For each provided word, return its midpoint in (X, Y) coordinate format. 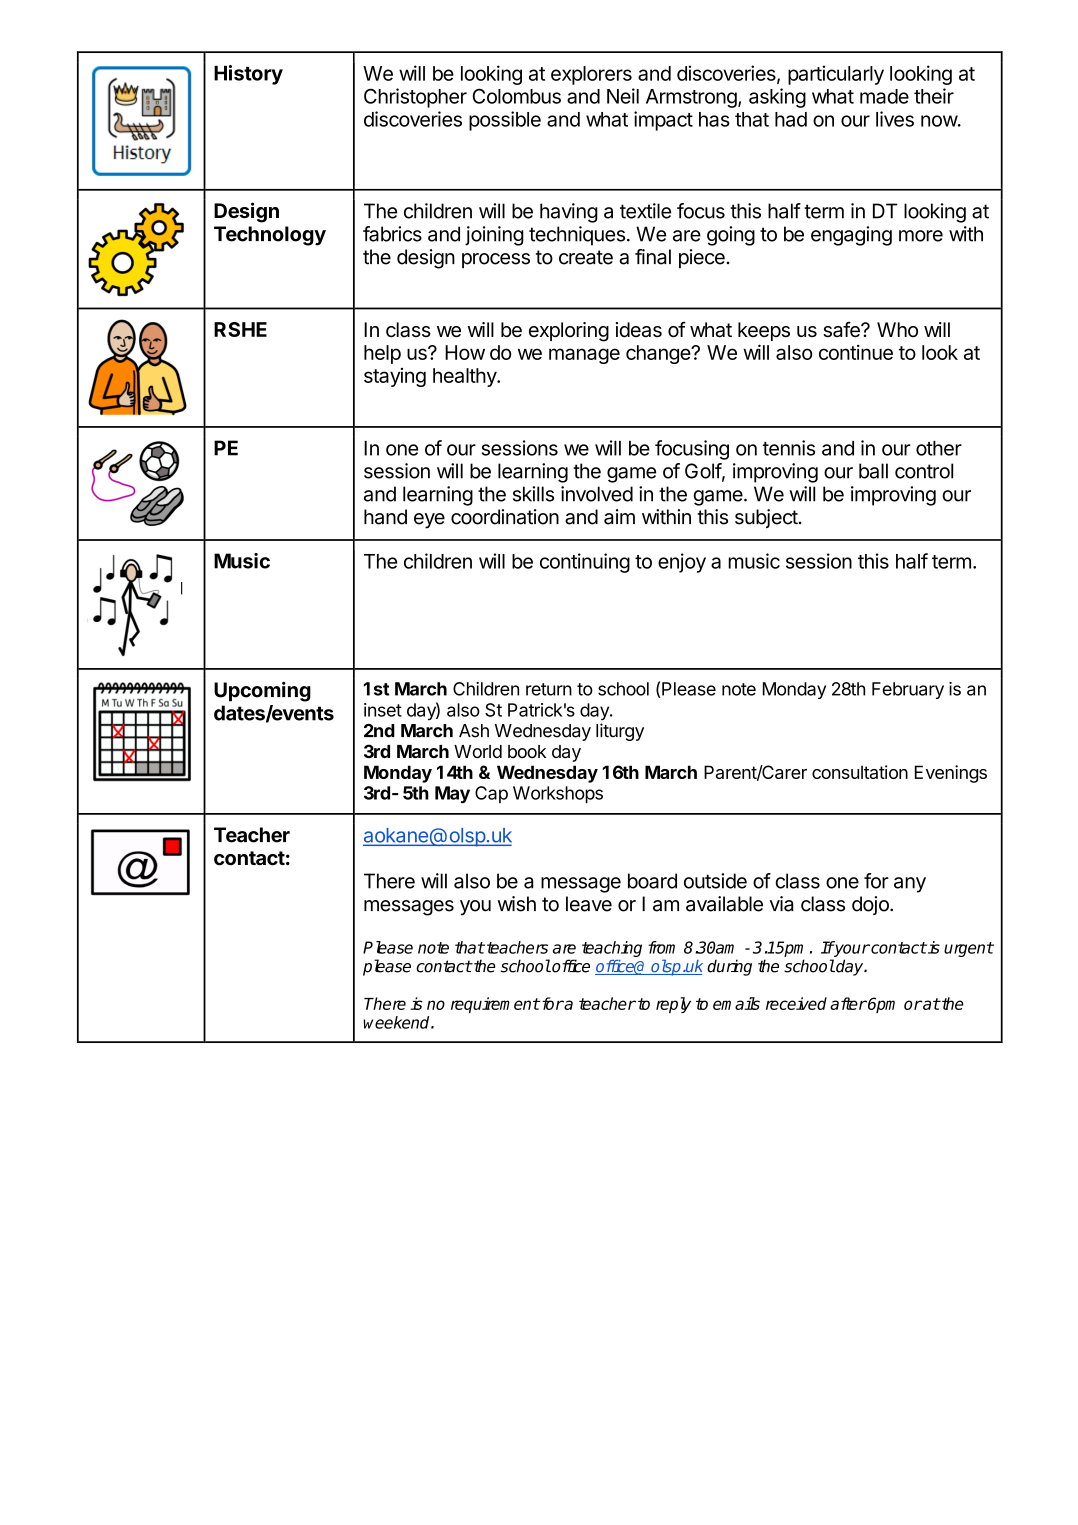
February (908, 690)
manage (584, 356)
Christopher (415, 98)
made (884, 96)
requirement (495, 1005)
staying (395, 377)
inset (383, 710)
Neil (623, 96)
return (549, 689)
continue (856, 352)
